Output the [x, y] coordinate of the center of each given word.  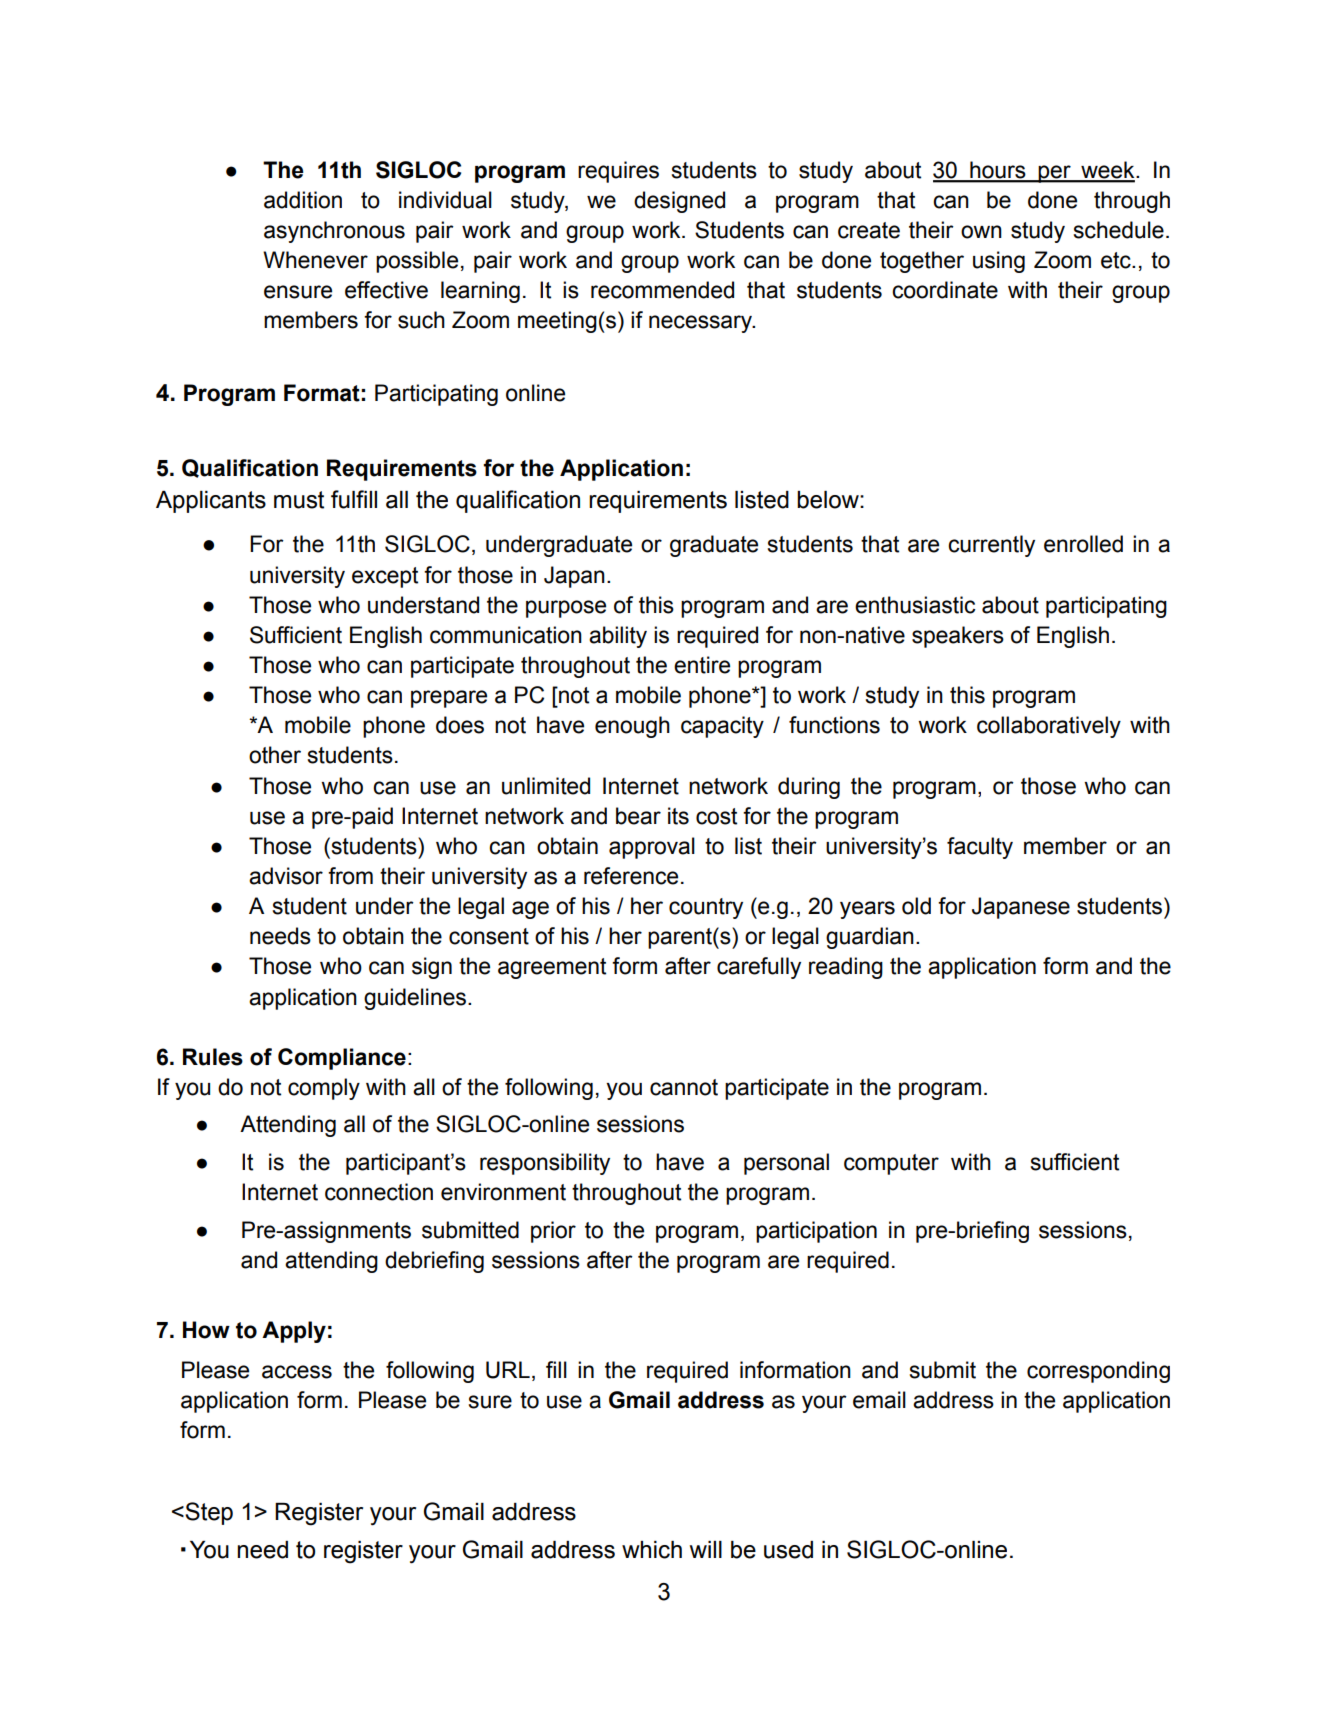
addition [303, 200]
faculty [980, 848]
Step [208, 1513]
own [981, 232]
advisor [286, 876]
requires [618, 172]
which [652, 1550]
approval [652, 848]
